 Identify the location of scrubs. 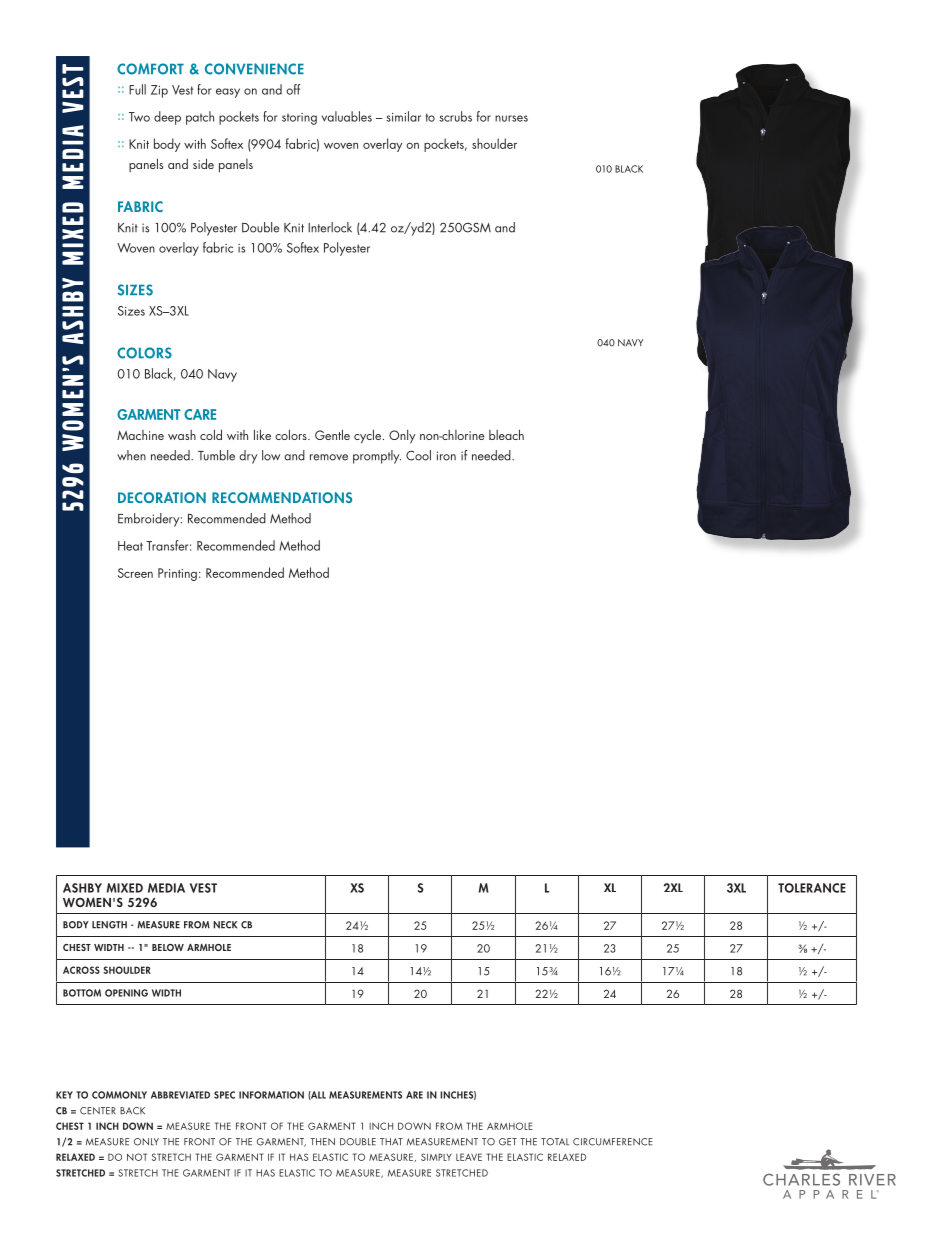
(455, 116).
